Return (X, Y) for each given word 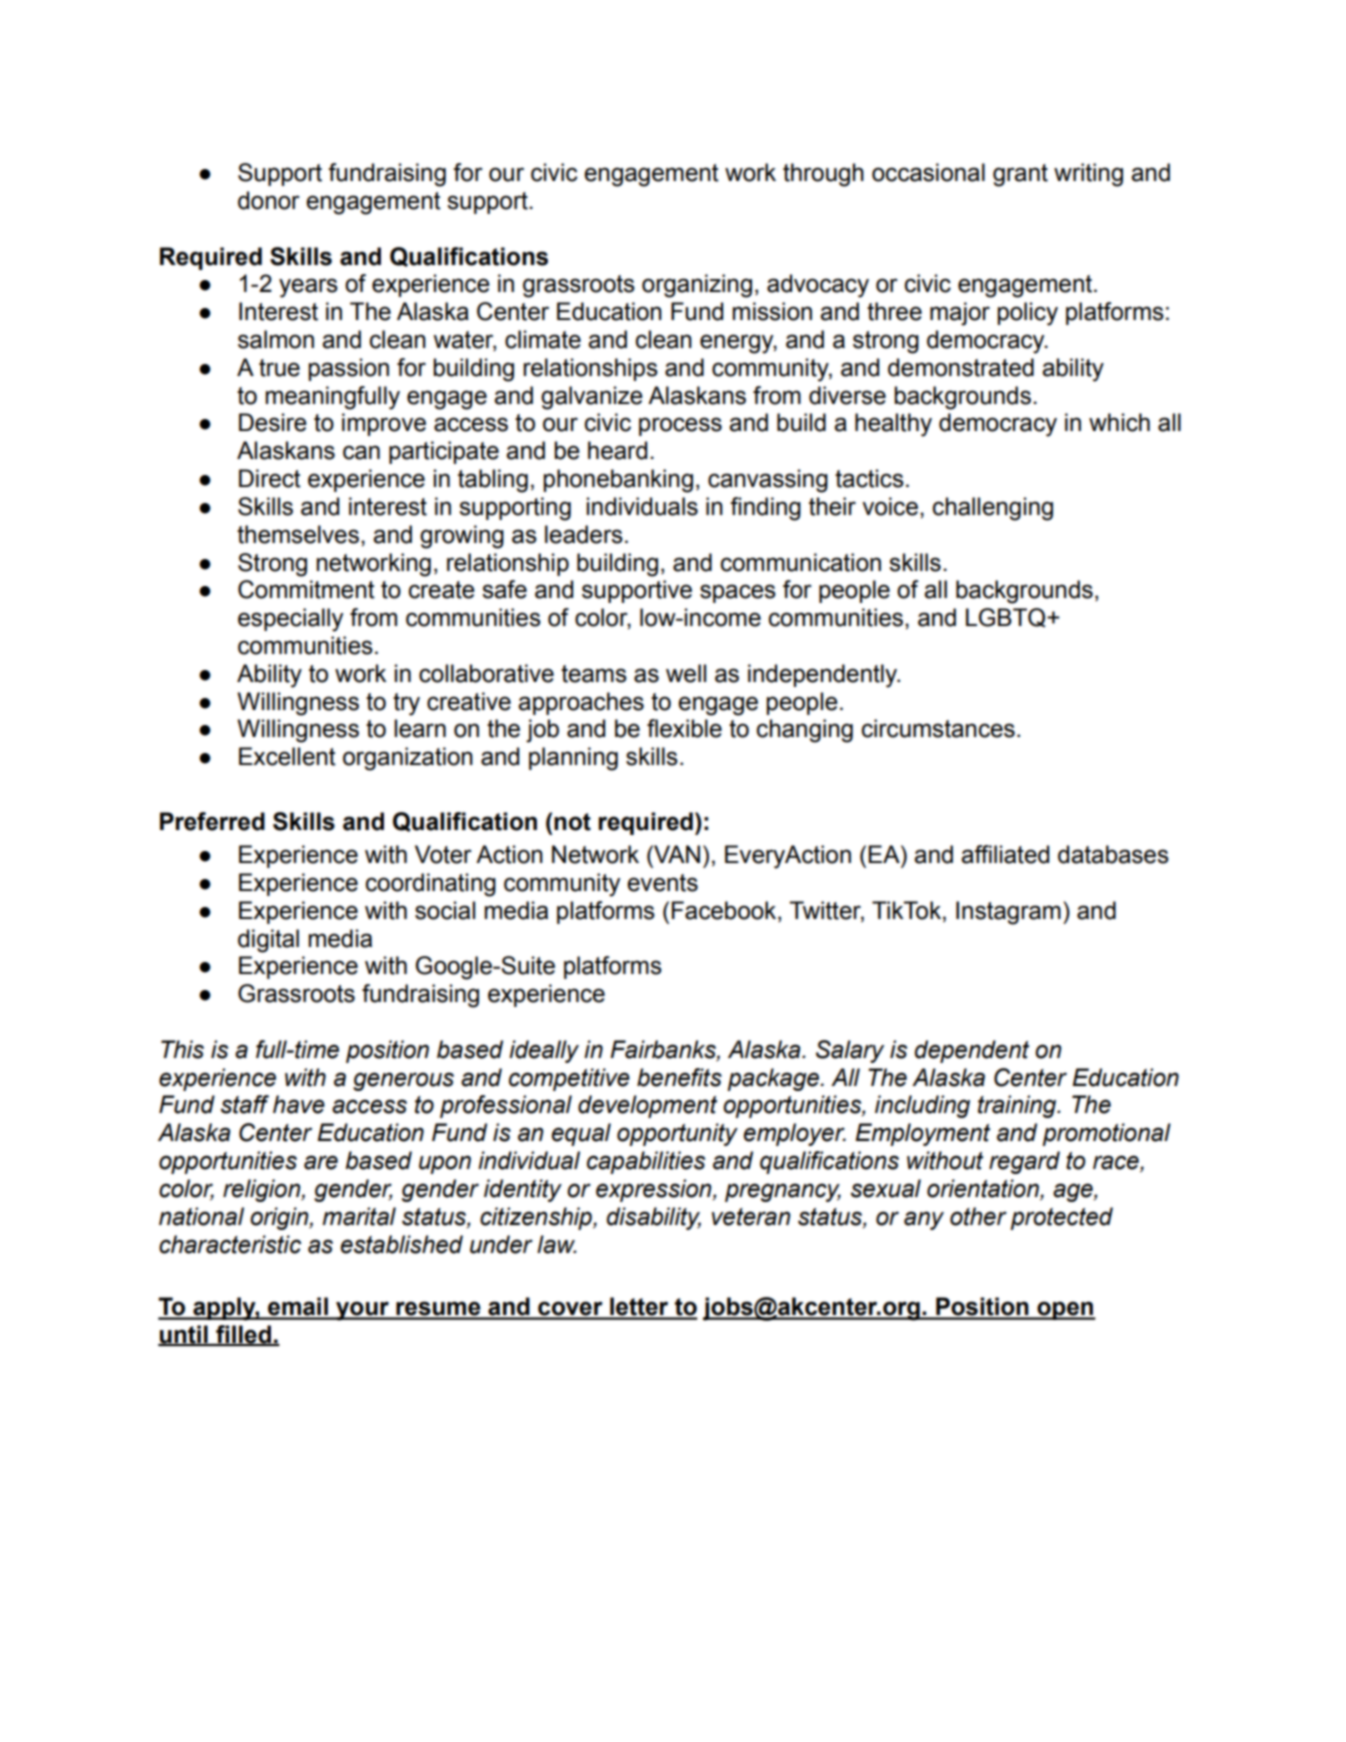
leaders (584, 534)
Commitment (306, 589)
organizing (697, 286)
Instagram (1008, 913)
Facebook (725, 910)
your (362, 1311)
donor (269, 200)
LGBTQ (1007, 618)
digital (268, 941)
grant (1020, 175)
